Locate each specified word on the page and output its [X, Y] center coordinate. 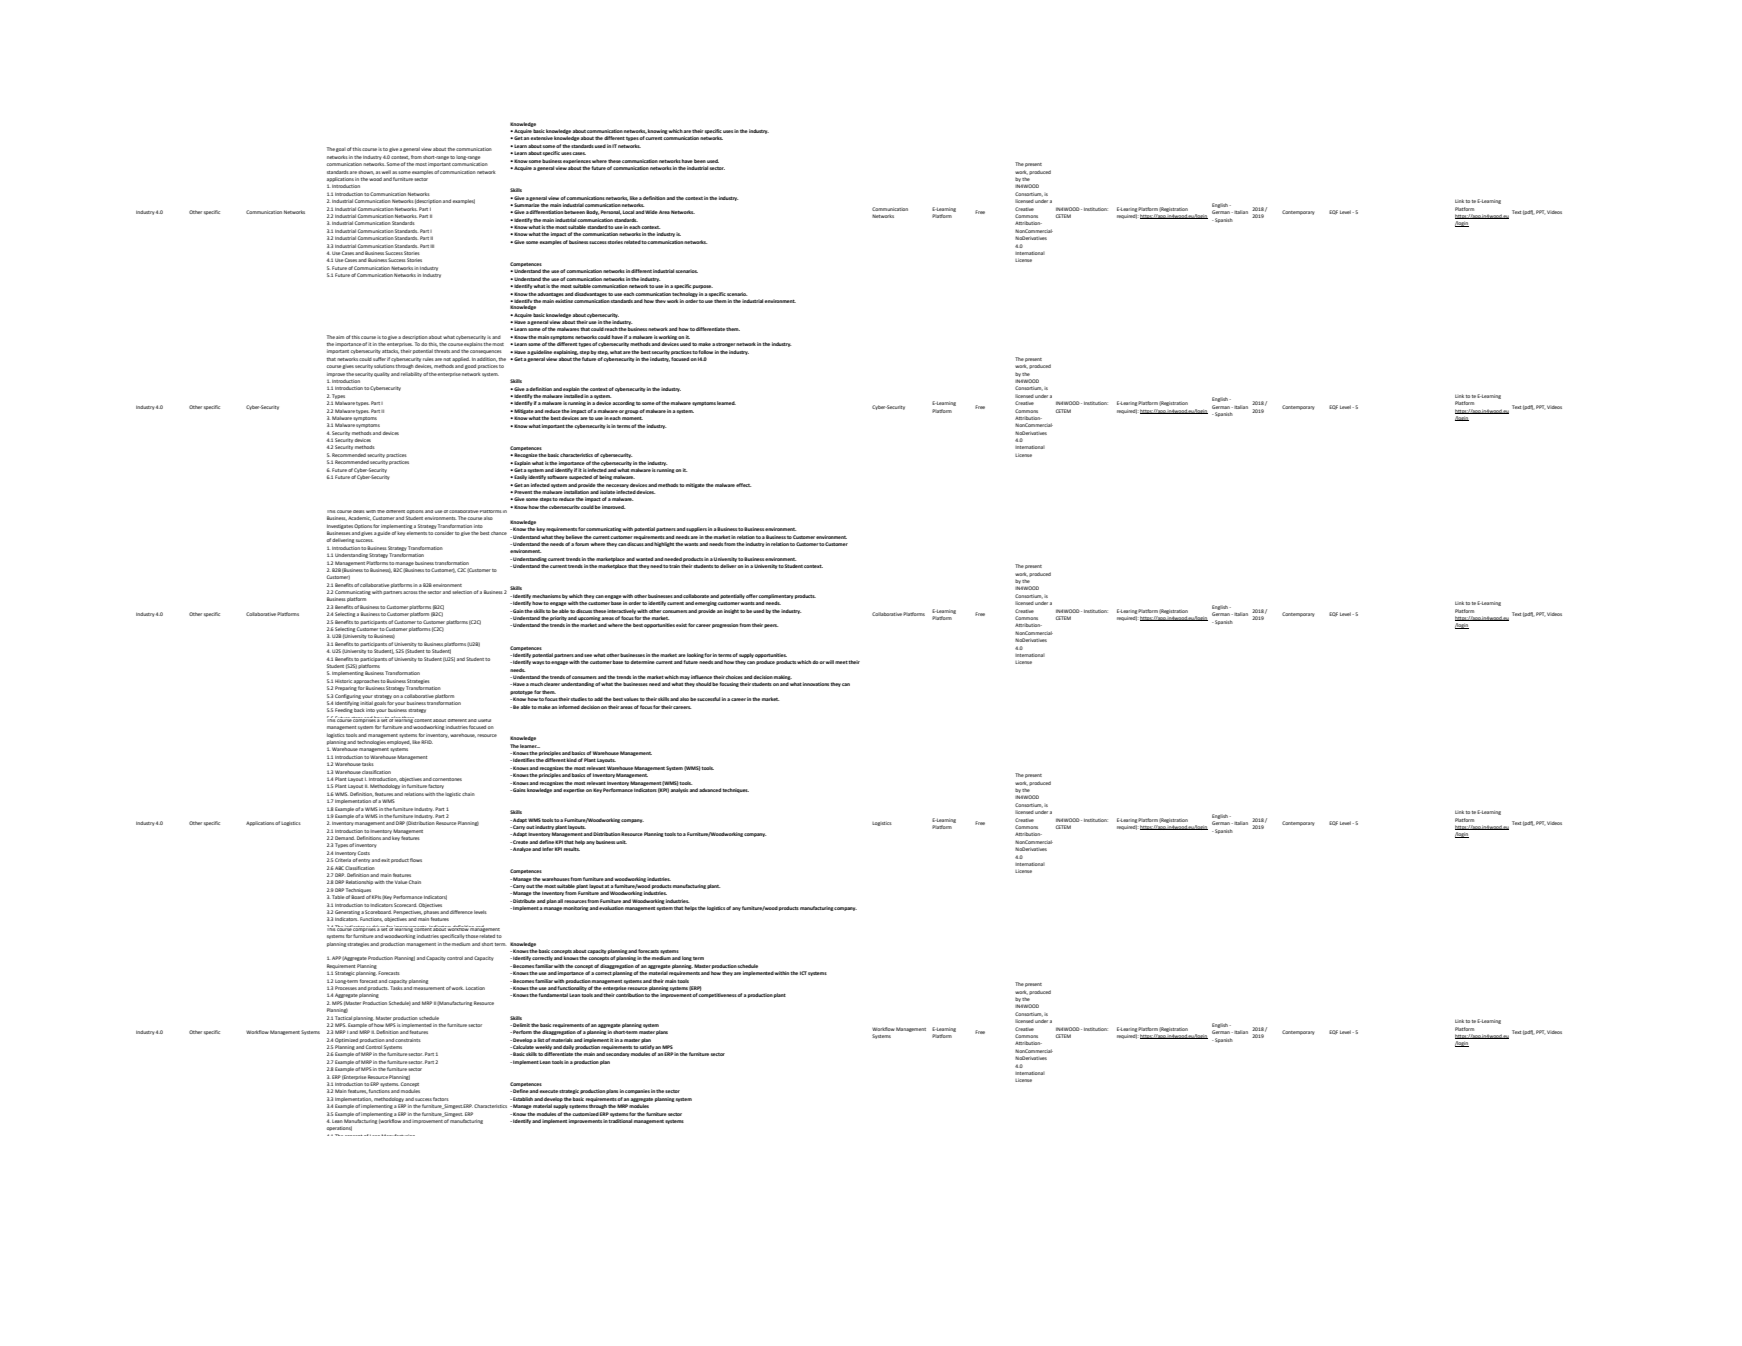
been [700, 161]
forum [582, 544]
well [386, 172]
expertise [574, 790]
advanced [710, 790]
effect [743, 485]
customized [585, 1114]
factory [436, 786]
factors [441, 1099]
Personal [611, 212]
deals [359, 511]
